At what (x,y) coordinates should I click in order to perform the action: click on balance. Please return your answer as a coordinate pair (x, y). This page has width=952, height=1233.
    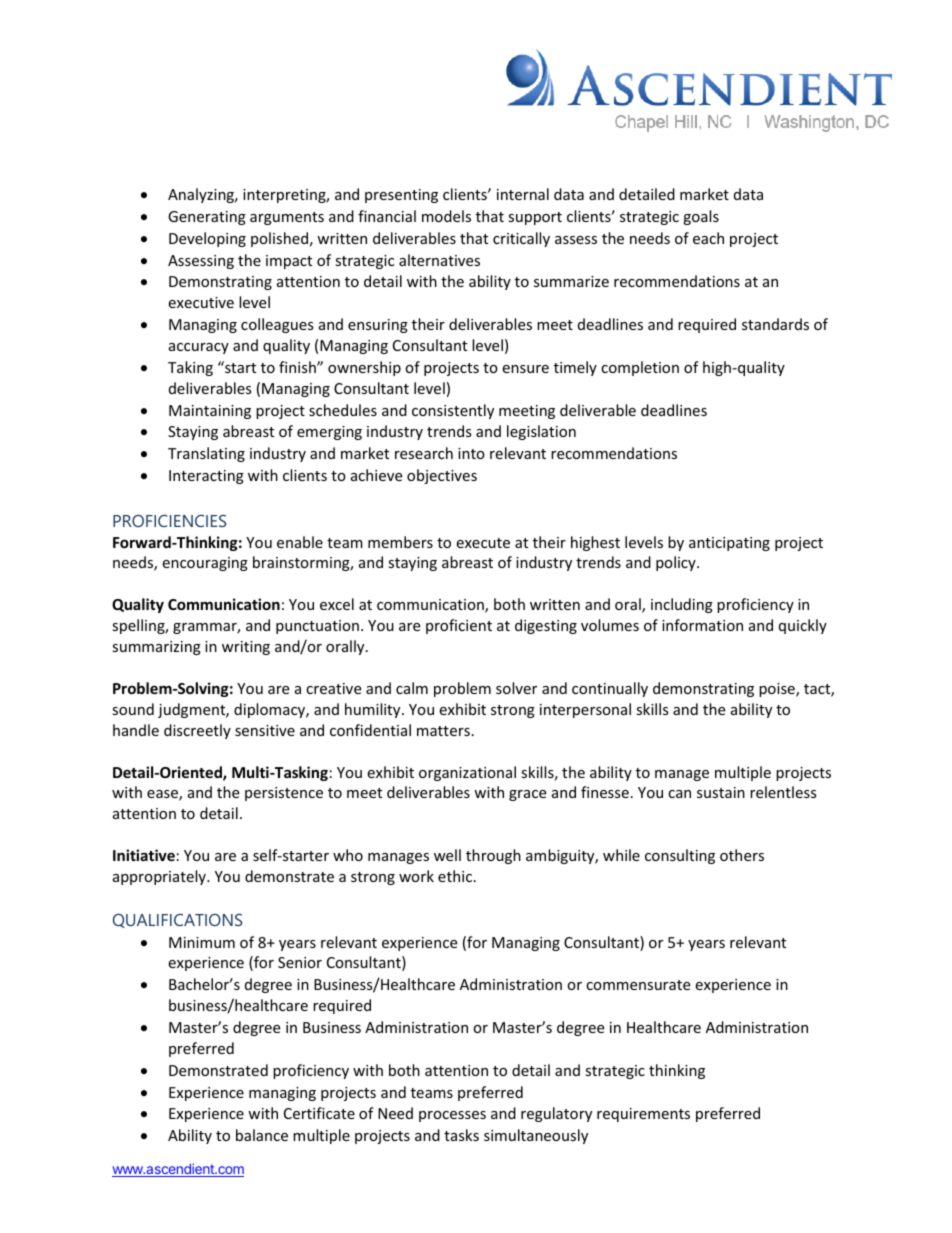
    Looking at the image, I should click on (262, 1135).
